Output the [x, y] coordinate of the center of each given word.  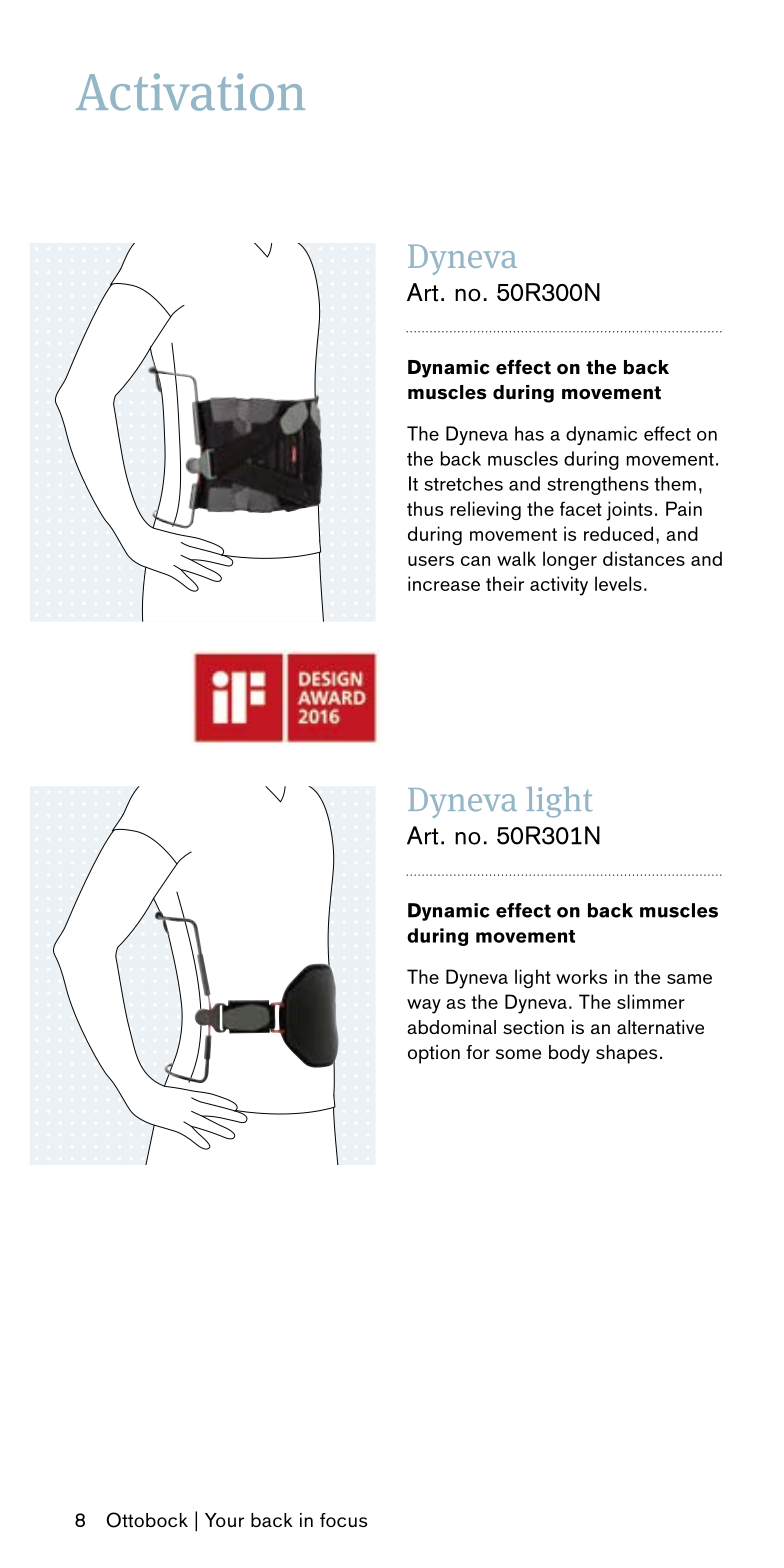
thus [425, 508]
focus [343, 1520]
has [529, 433]
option [434, 1054]
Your [224, 1520]
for [478, 1052]
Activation [190, 92]
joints [629, 511]
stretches [463, 483]
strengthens [598, 485]
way [424, 1006]
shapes [626, 1054]
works [581, 976]
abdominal [451, 1027]
